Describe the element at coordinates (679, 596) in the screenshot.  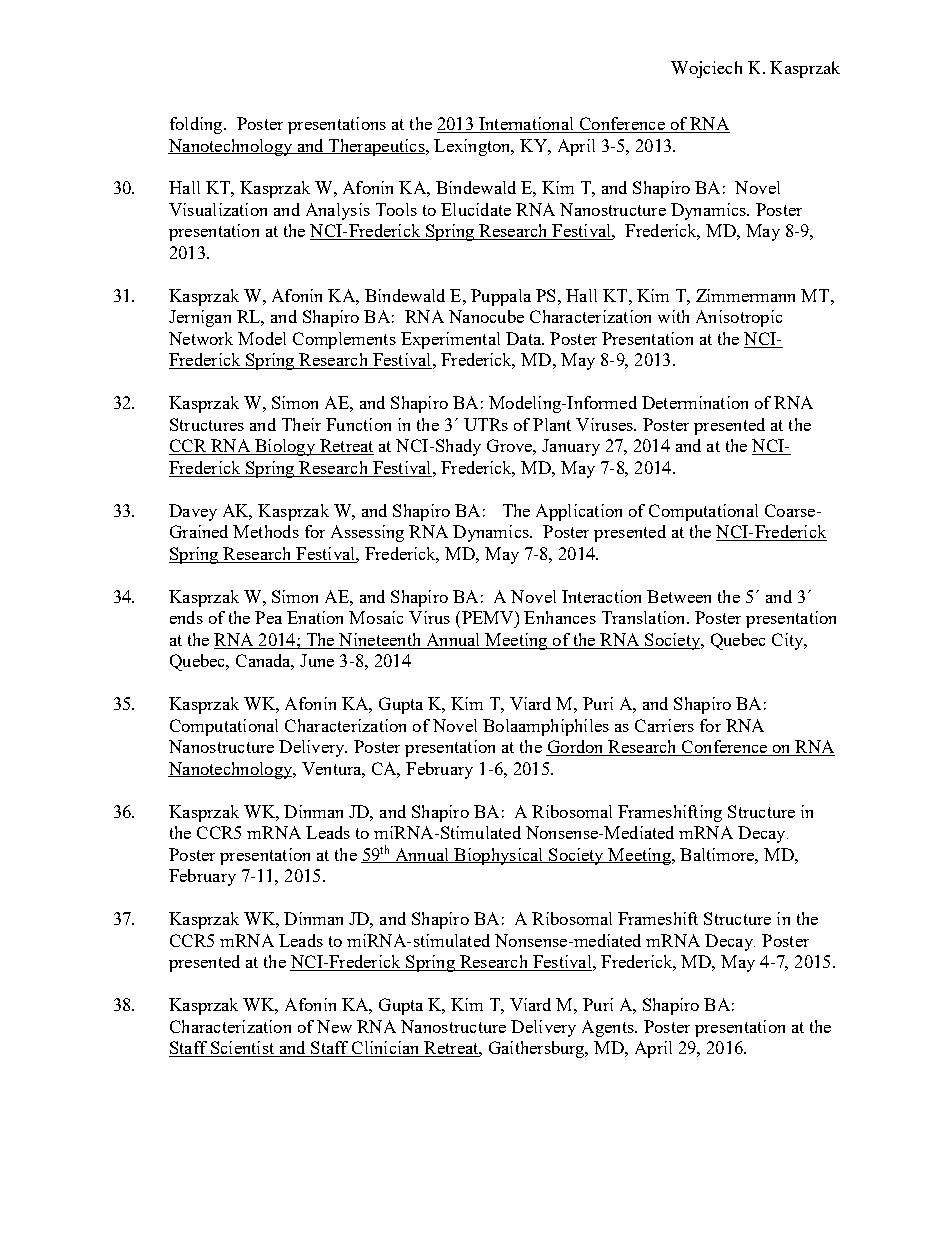
I see `Between` at that location.
